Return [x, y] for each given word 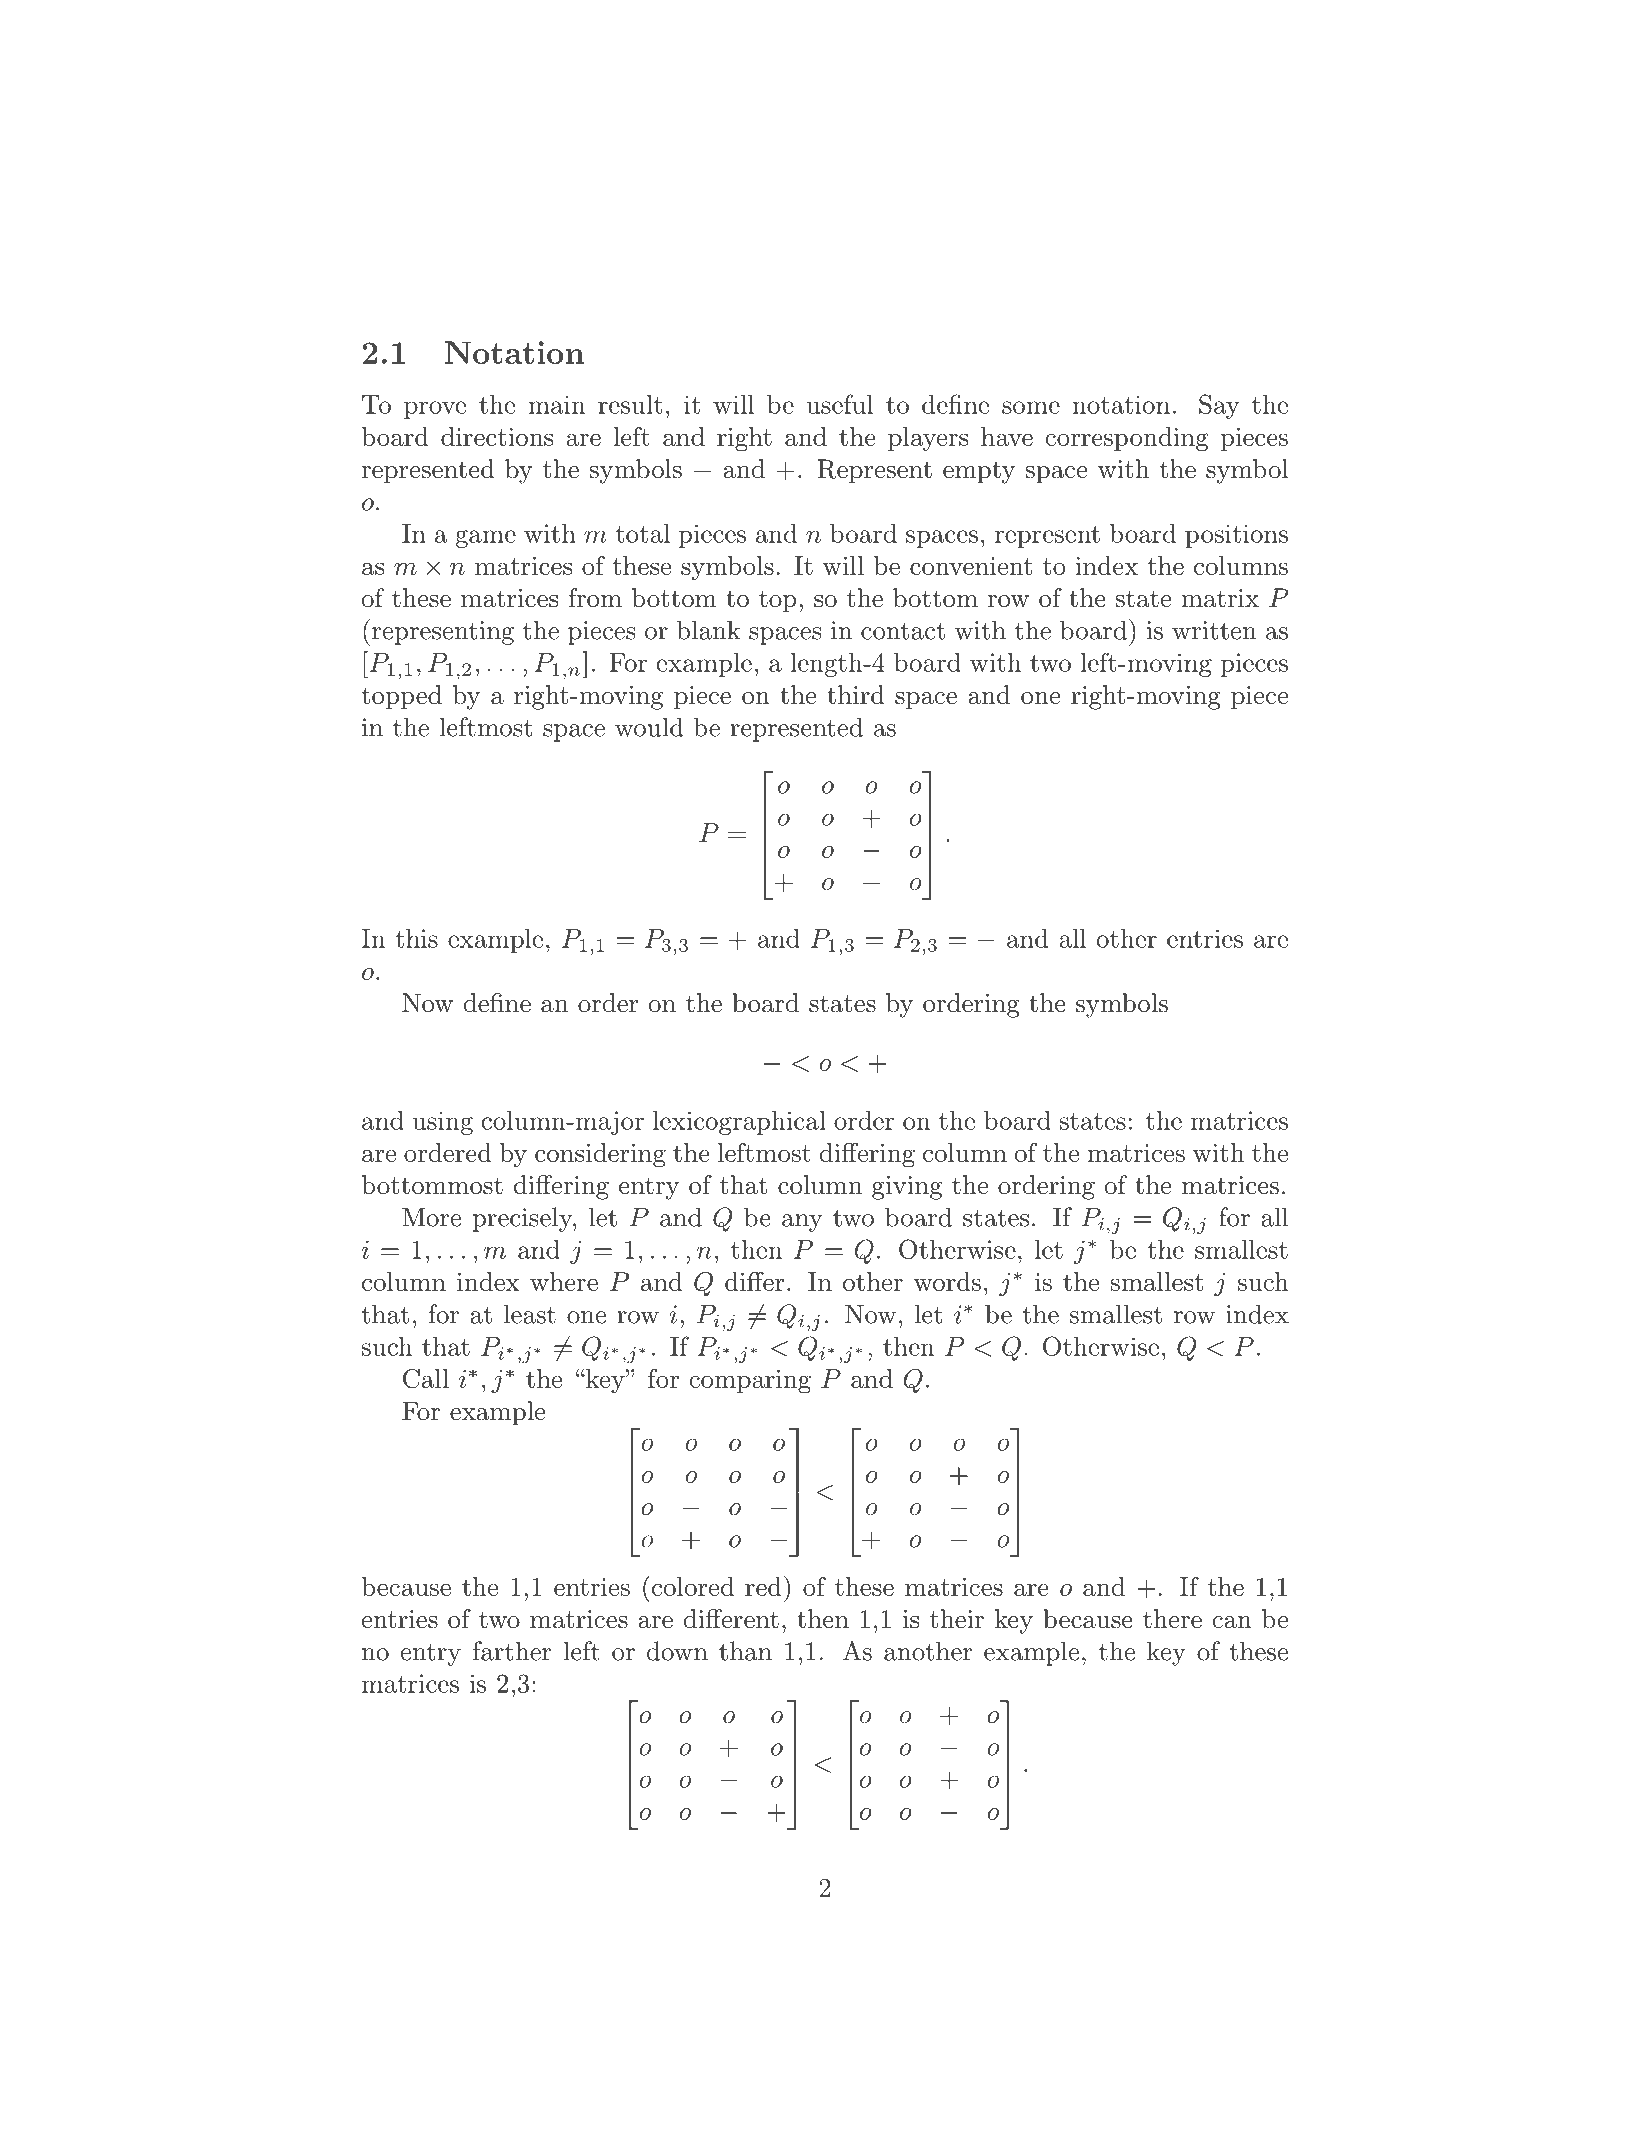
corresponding [1126, 439]
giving [907, 1188]
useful [840, 404]
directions [497, 436]
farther [512, 1651]
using [443, 1123]
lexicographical [739, 1123]
